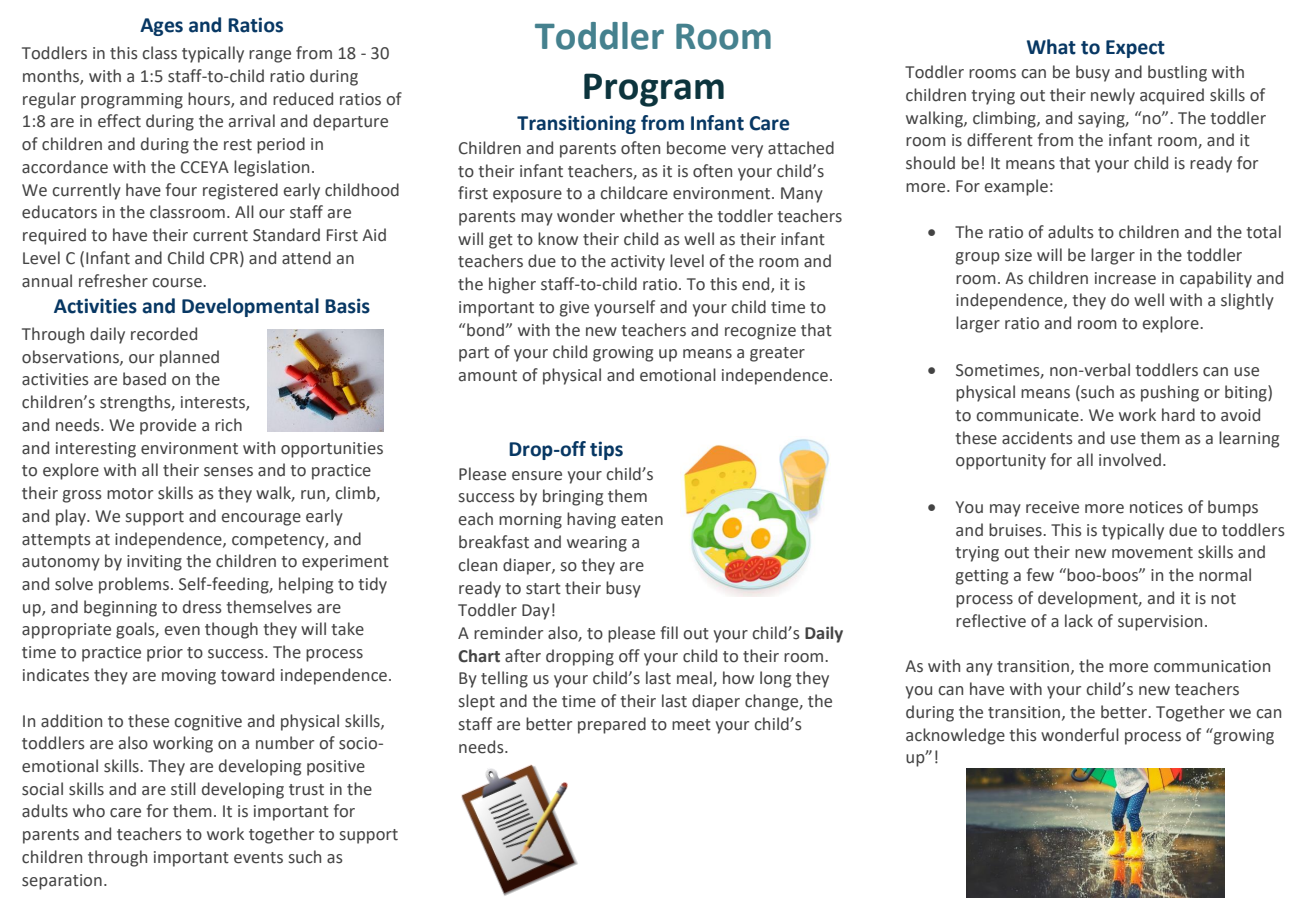  I want to click on wearing, so click(597, 544).
